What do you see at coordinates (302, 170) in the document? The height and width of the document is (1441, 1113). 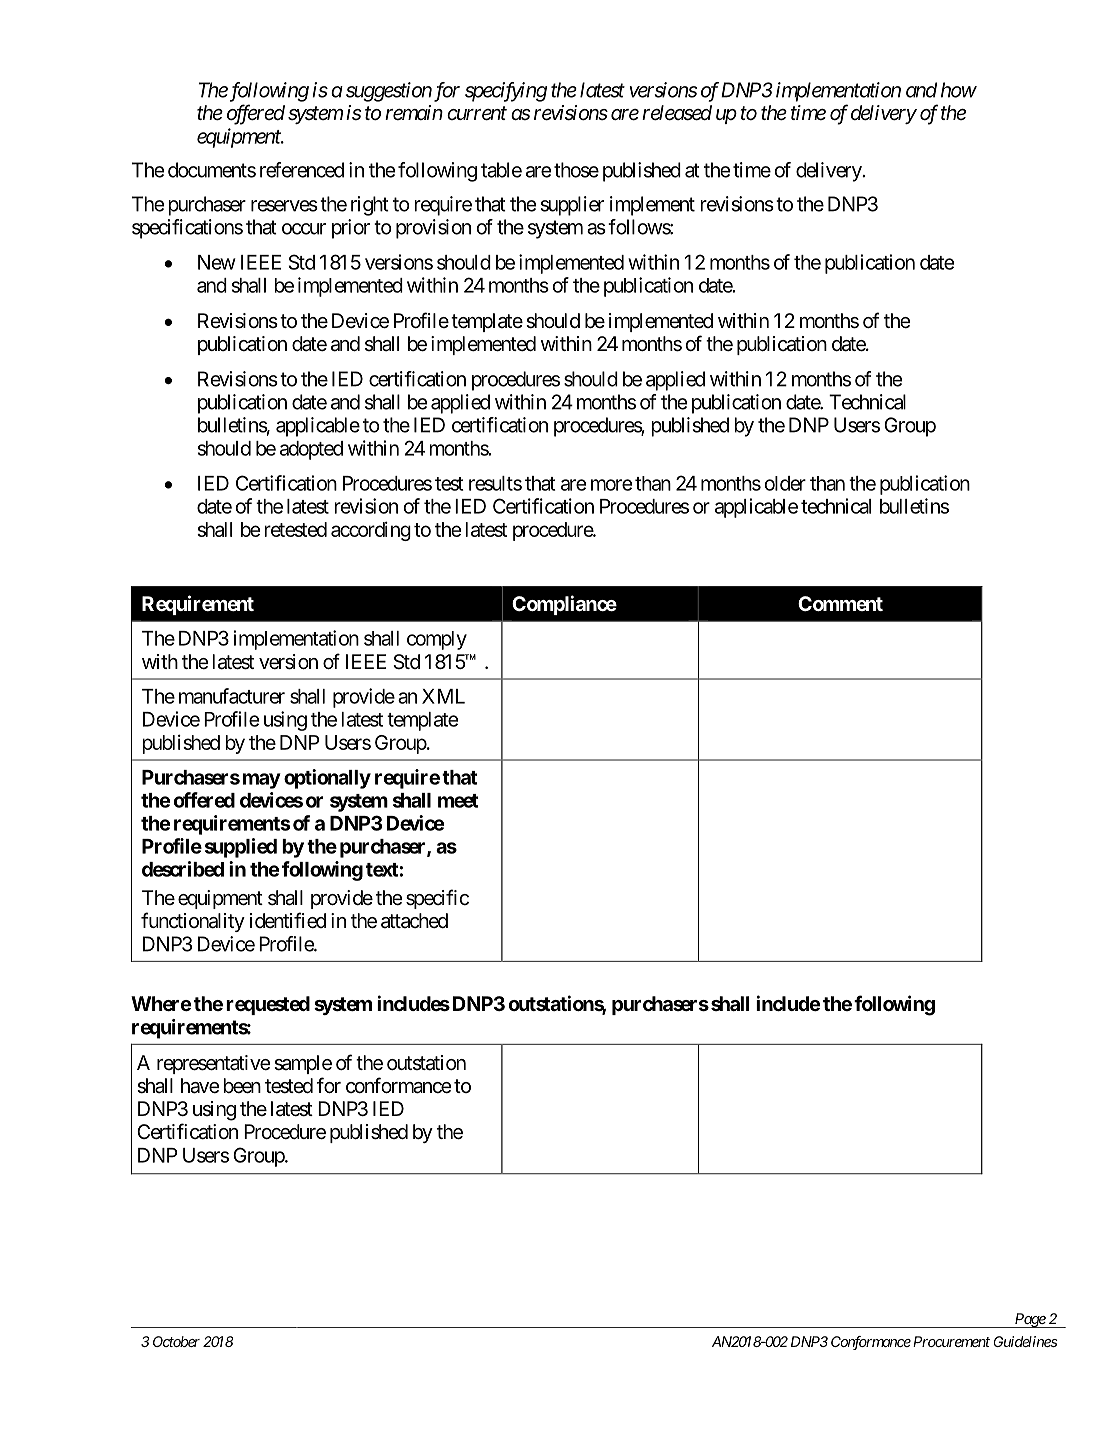 I see `referenced` at bounding box center [302, 170].
